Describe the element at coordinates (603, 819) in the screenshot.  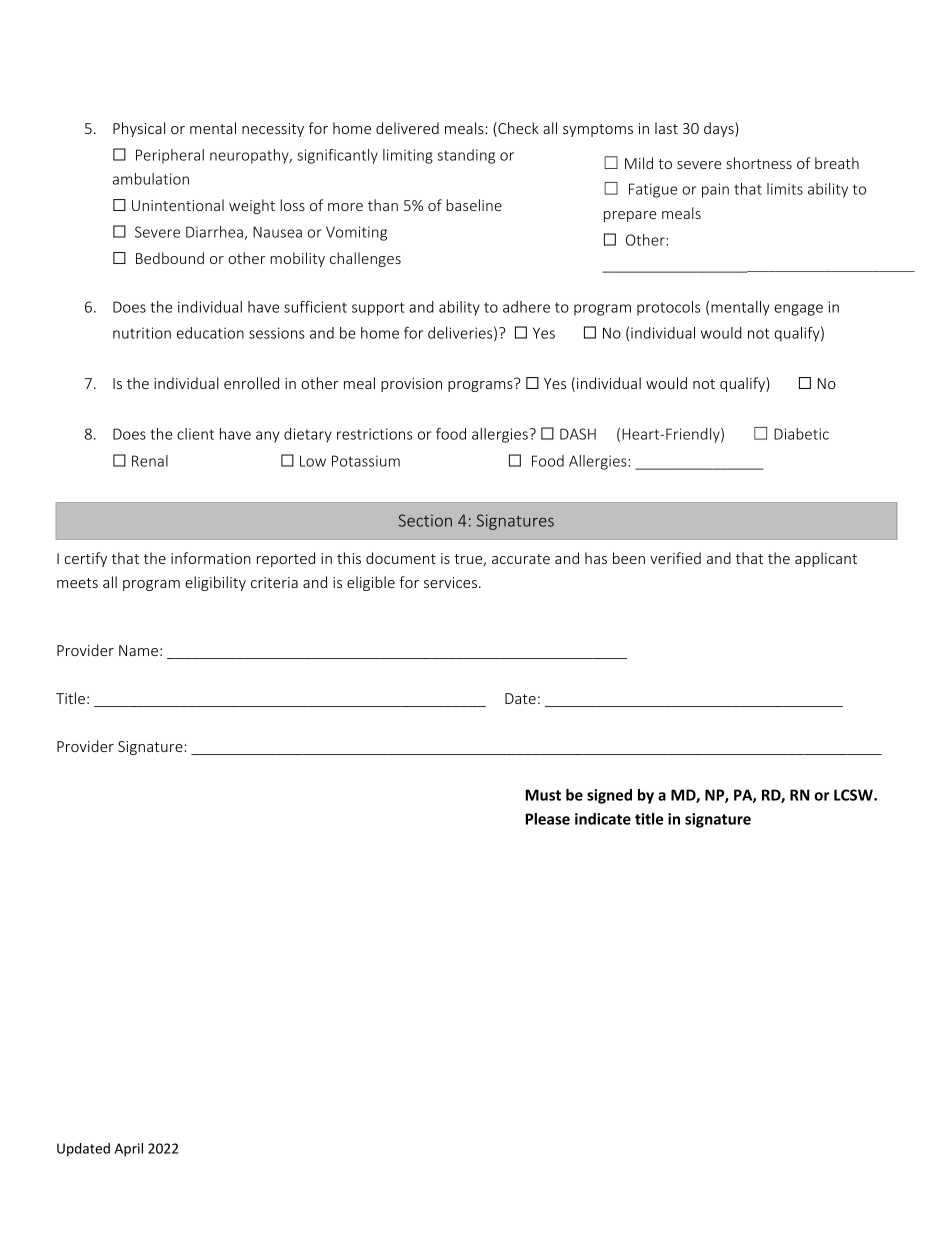
I see `indicate` at that location.
